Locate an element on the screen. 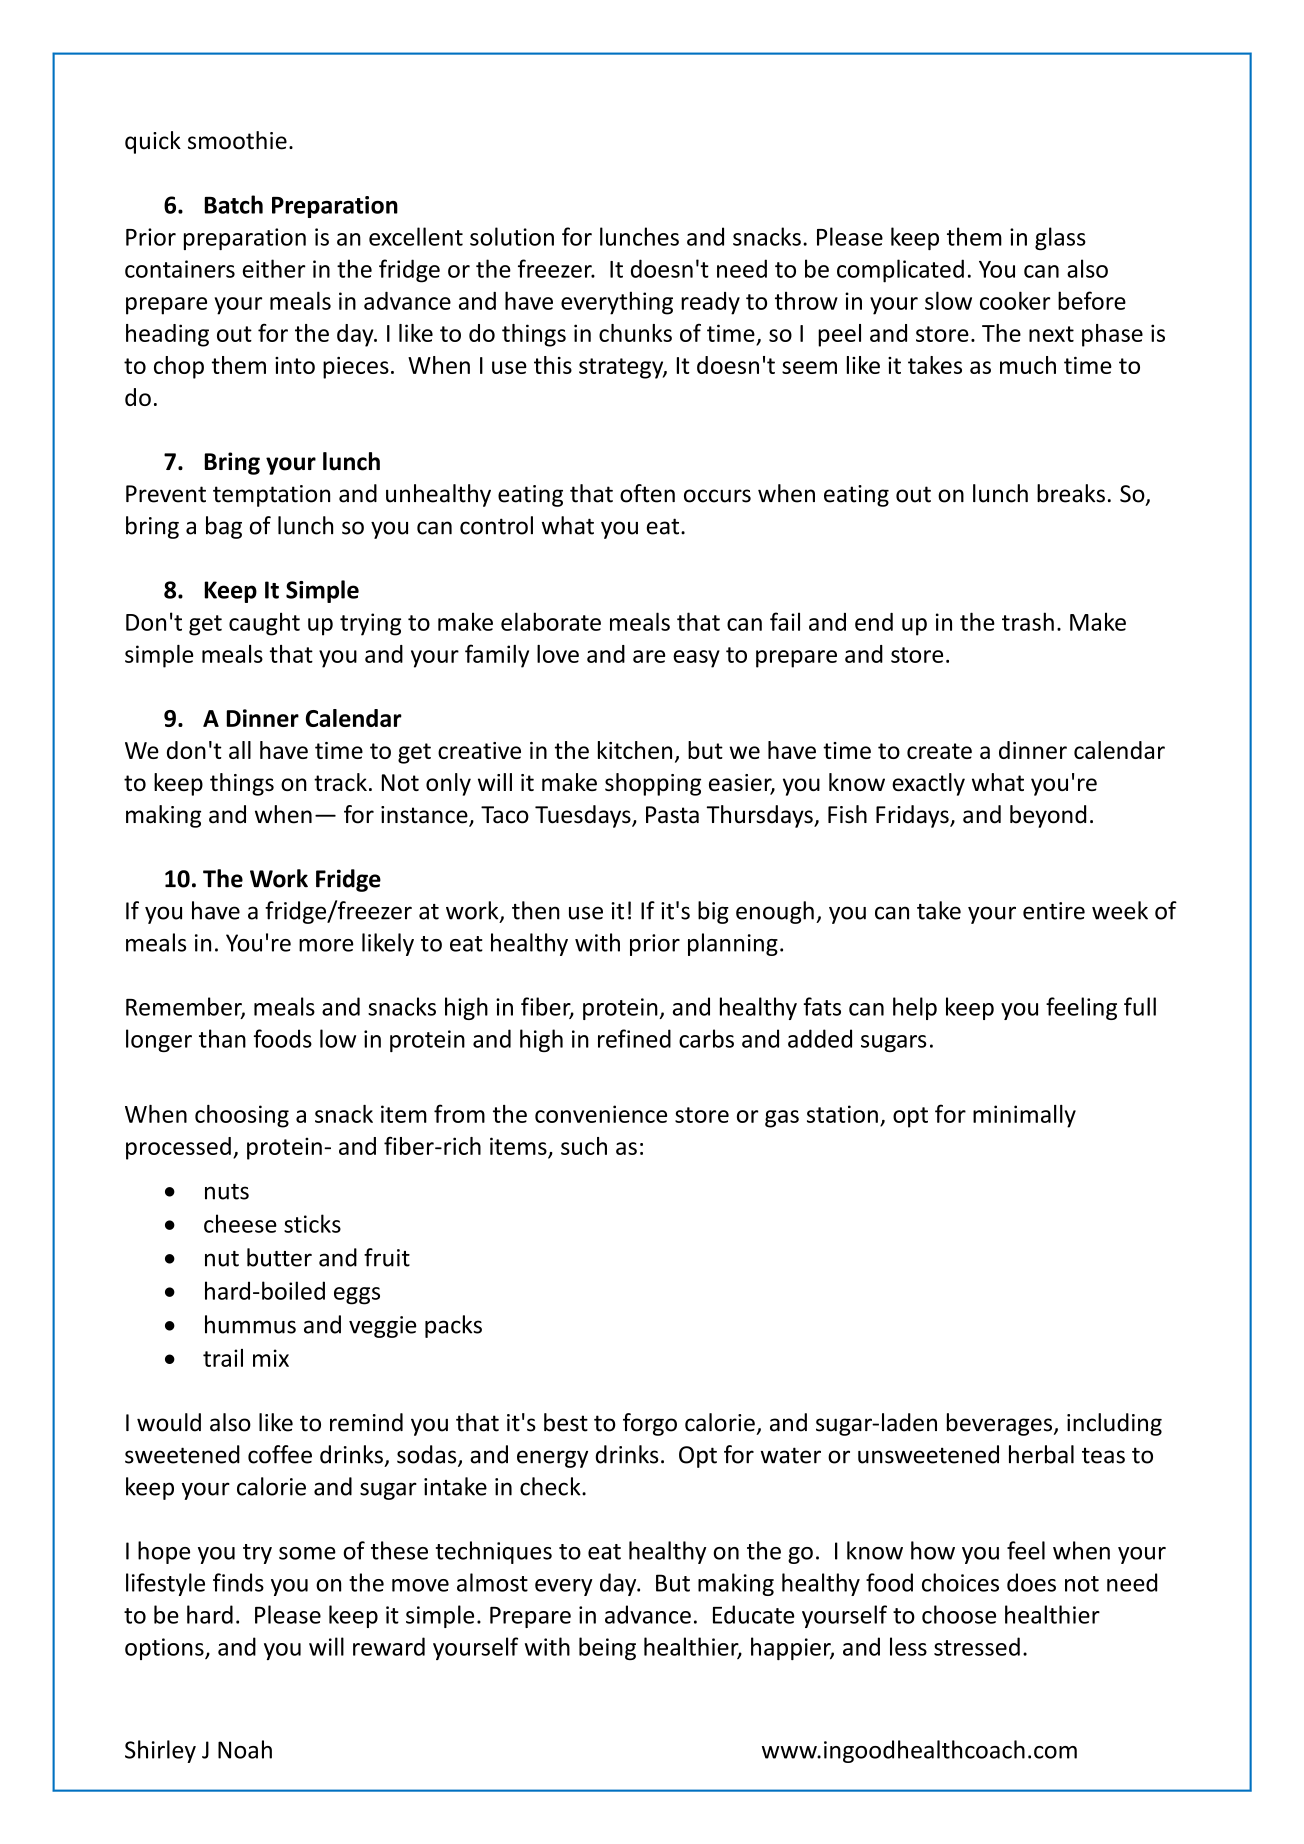  bag is located at coordinates (224, 527).
